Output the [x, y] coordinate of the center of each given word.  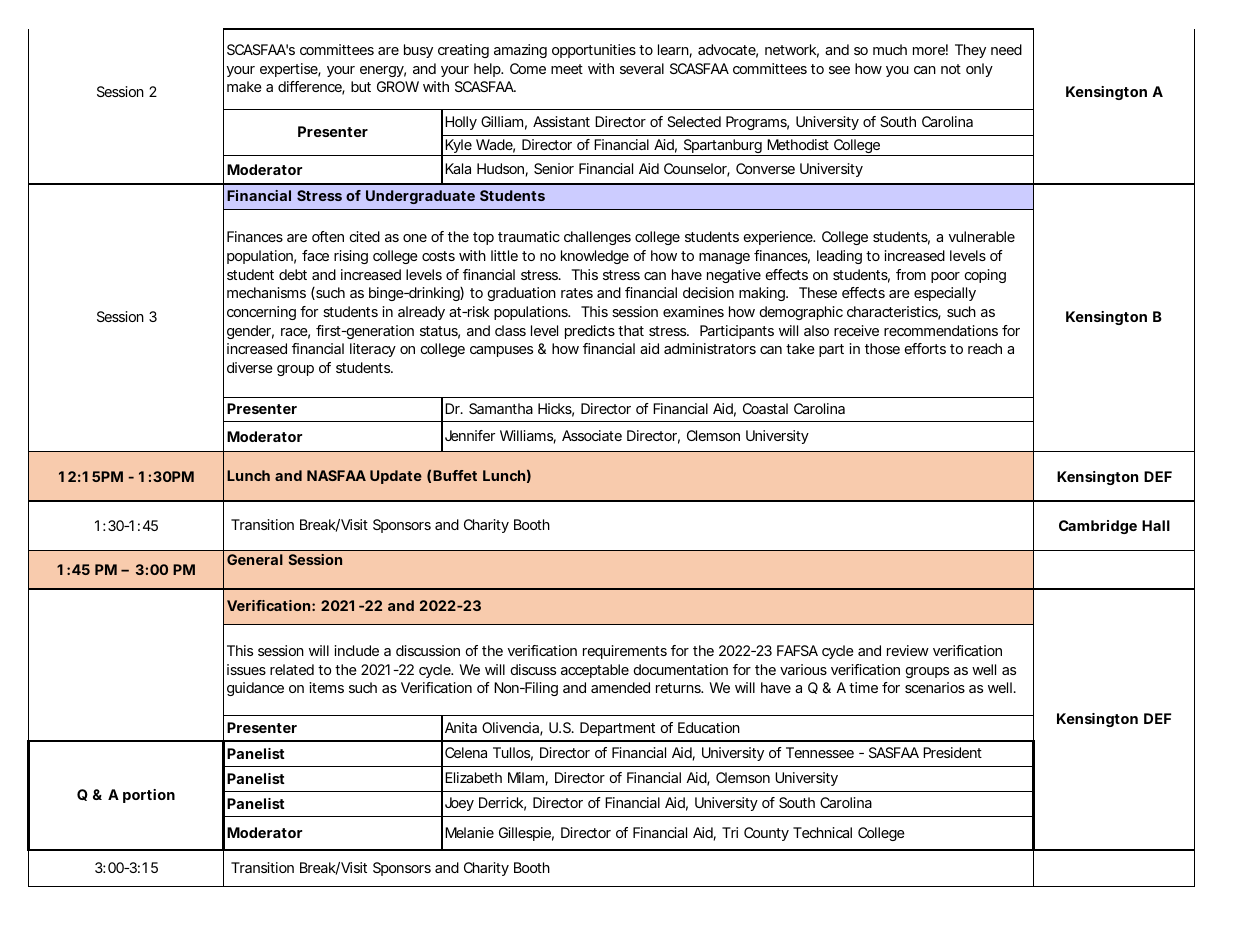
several [642, 68]
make [244, 86]
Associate [592, 435]
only [979, 70]
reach [985, 348]
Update [396, 477]
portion [149, 796]
